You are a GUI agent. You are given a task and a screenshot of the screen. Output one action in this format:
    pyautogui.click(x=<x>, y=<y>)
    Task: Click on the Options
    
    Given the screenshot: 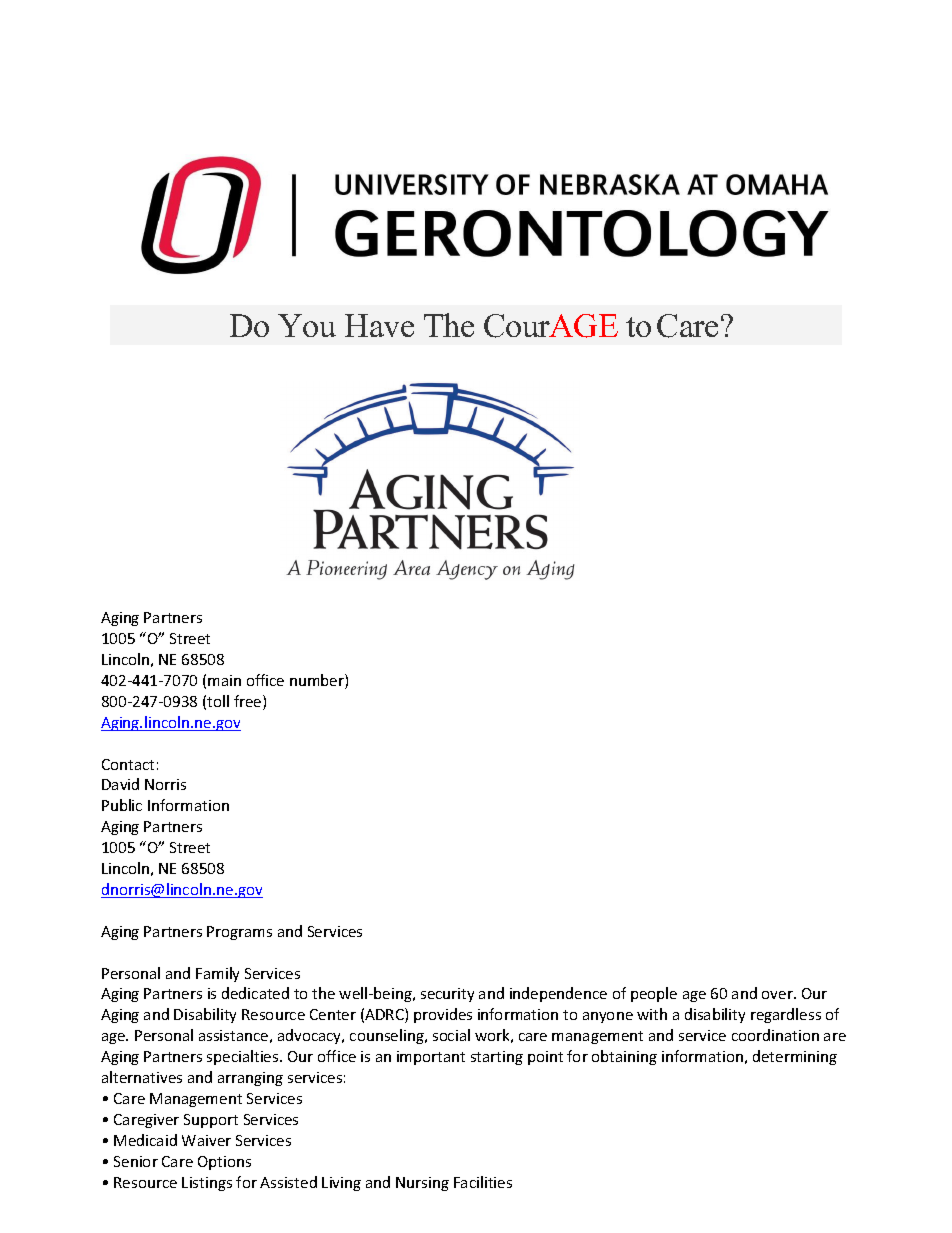 What is the action you would take?
    pyautogui.click(x=224, y=1163)
